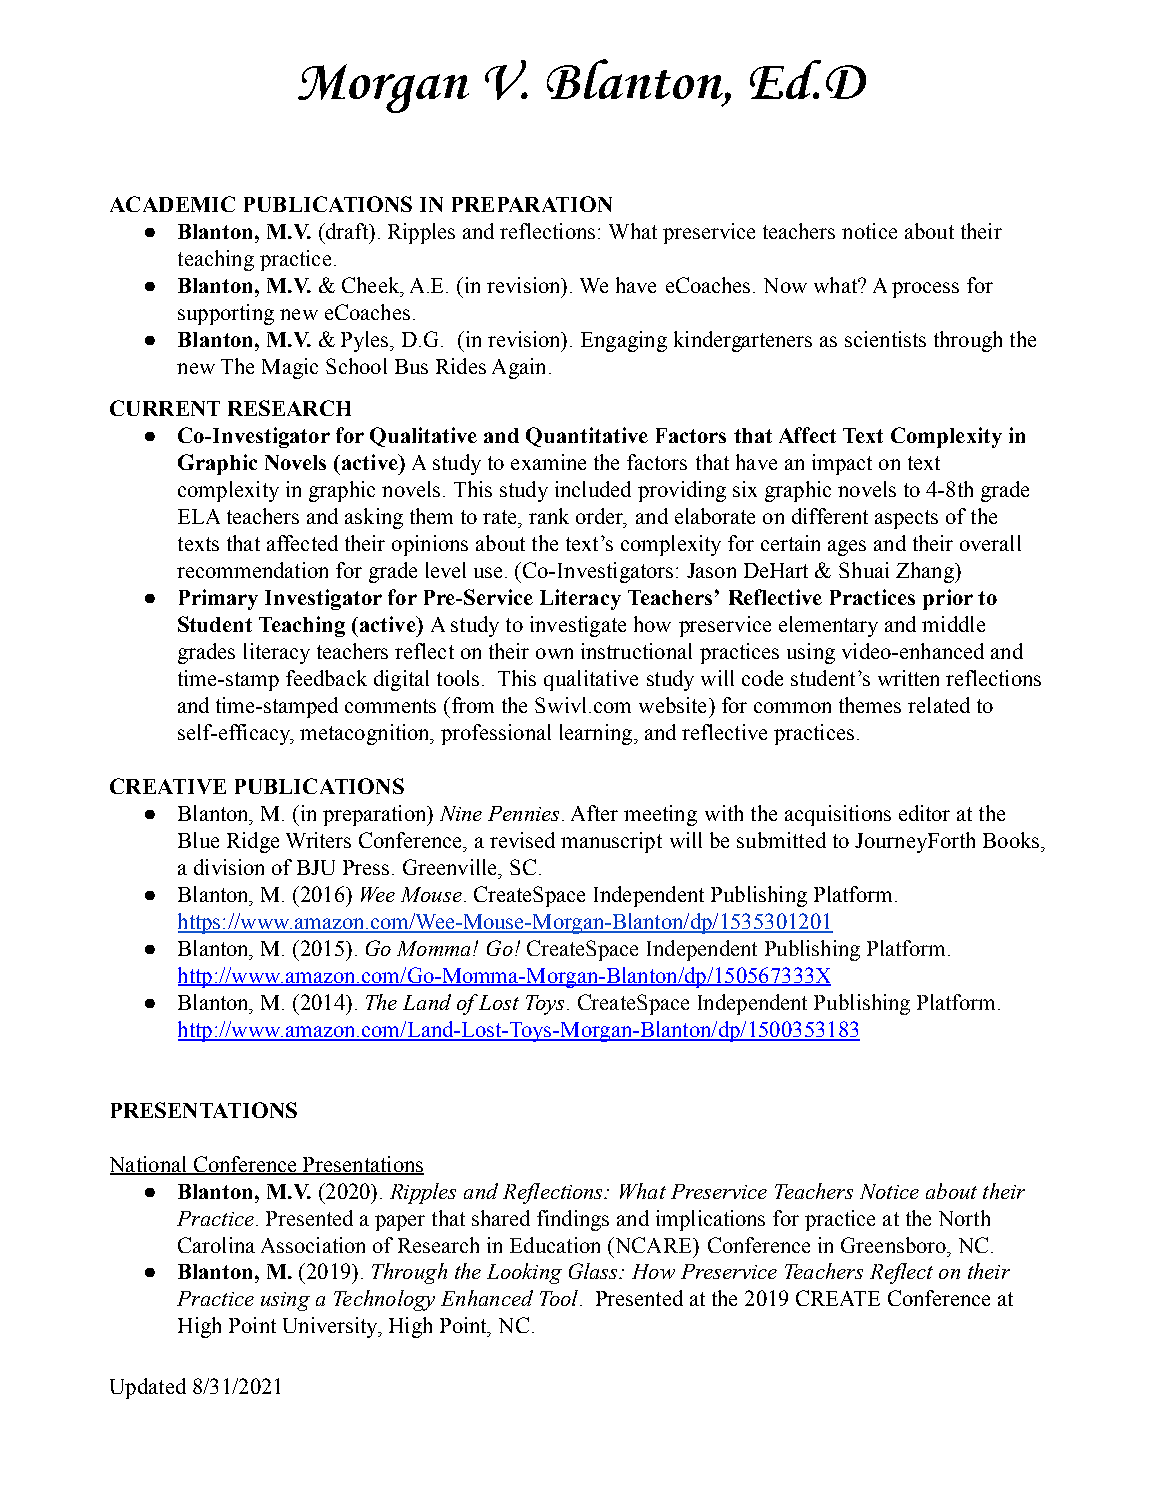 The height and width of the document is (1499, 1159). What do you see at coordinates (573, 1220) in the document?
I see `findings` at bounding box center [573, 1220].
